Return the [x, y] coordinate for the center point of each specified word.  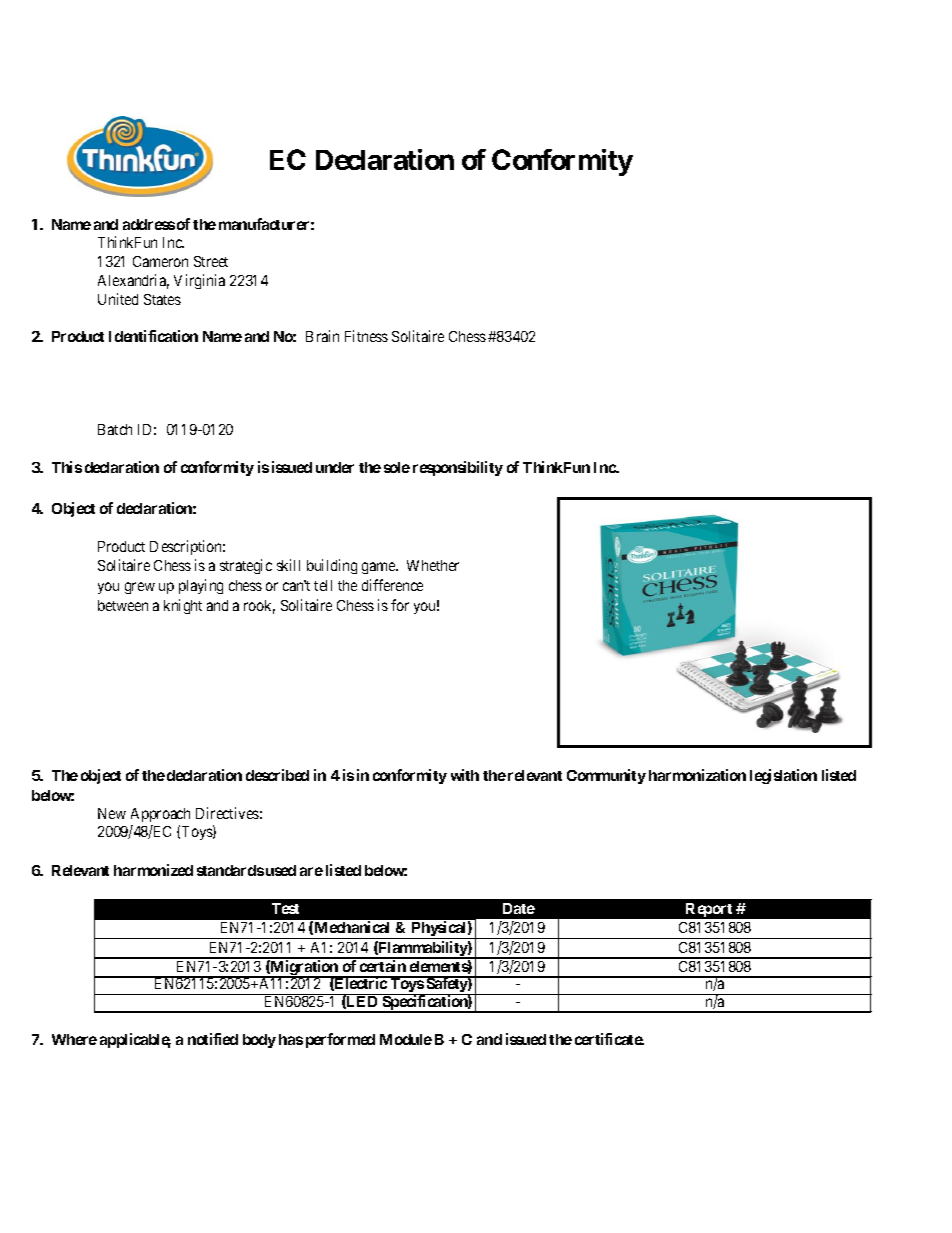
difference [392, 585]
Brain [322, 336]
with [465, 775]
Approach [160, 815]
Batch [115, 429]
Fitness [366, 336]
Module [406, 1039]
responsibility [458, 468]
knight [183, 606]
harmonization [697, 775]
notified [213, 1039]
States [162, 299]
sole [397, 467]
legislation [783, 776]
